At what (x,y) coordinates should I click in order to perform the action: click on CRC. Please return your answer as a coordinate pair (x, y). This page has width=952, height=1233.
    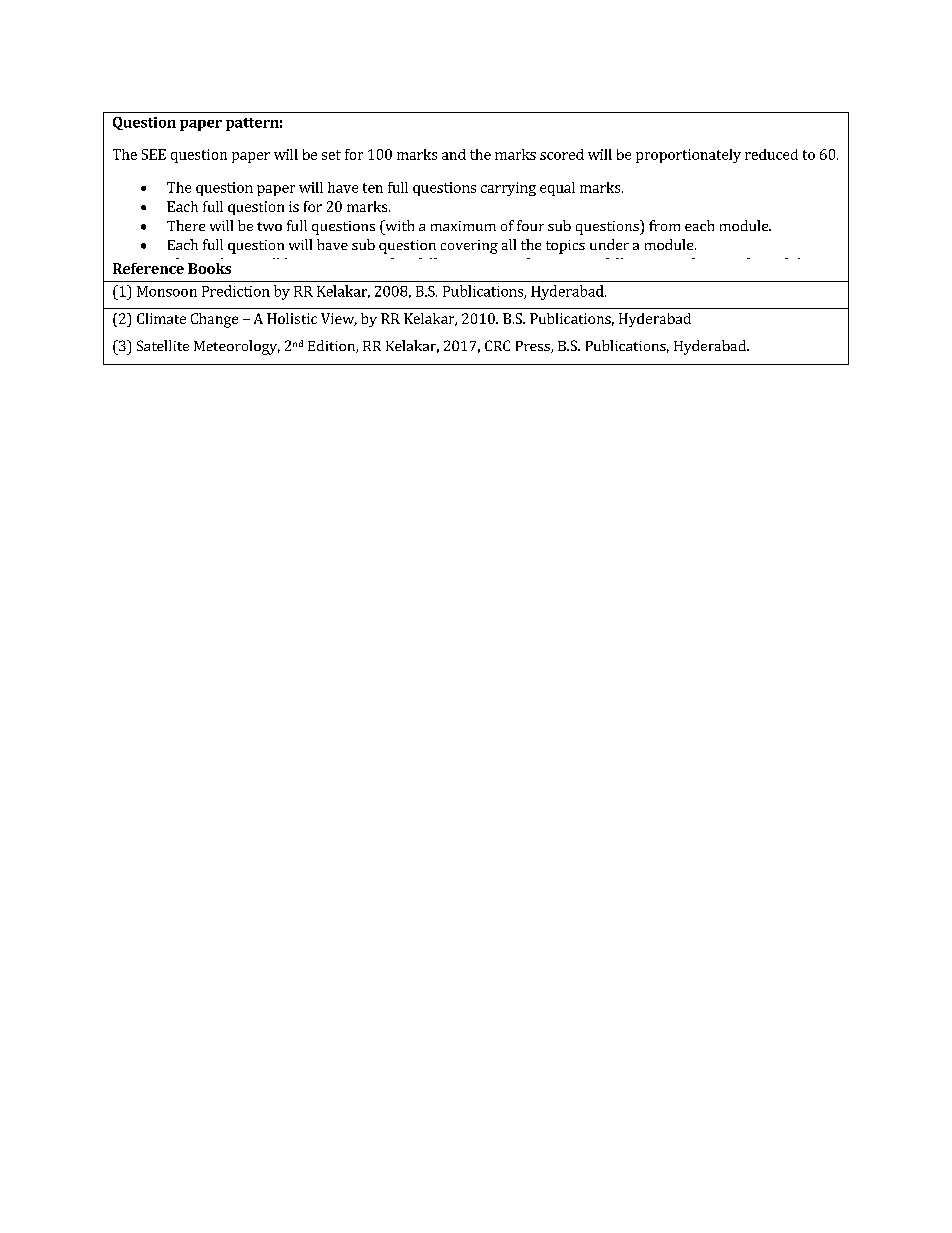
    Looking at the image, I should click on (497, 345).
